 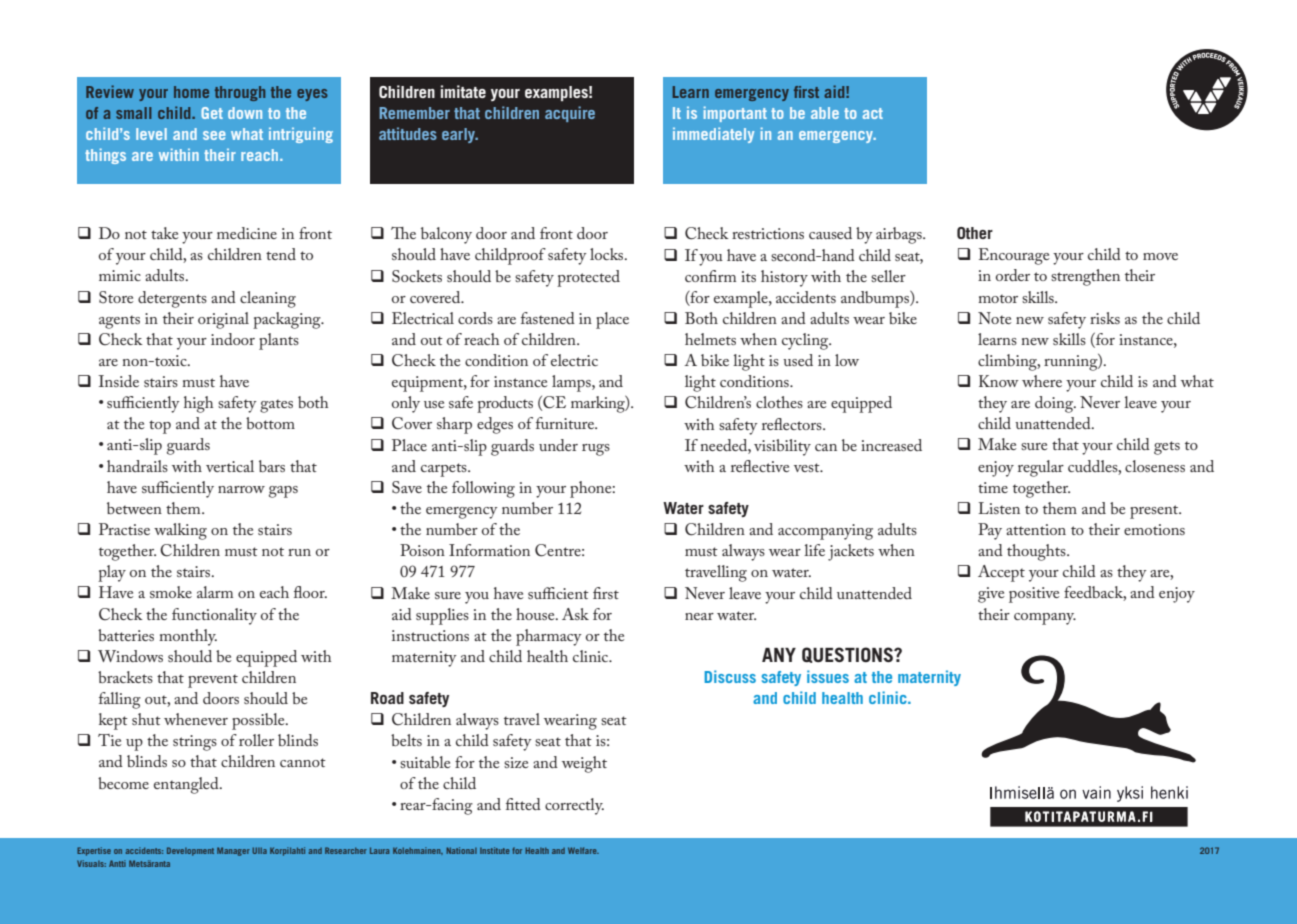 What do you see at coordinates (215, 592) in the screenshot?
I see `alarm` at bounding box center [215, 592].
